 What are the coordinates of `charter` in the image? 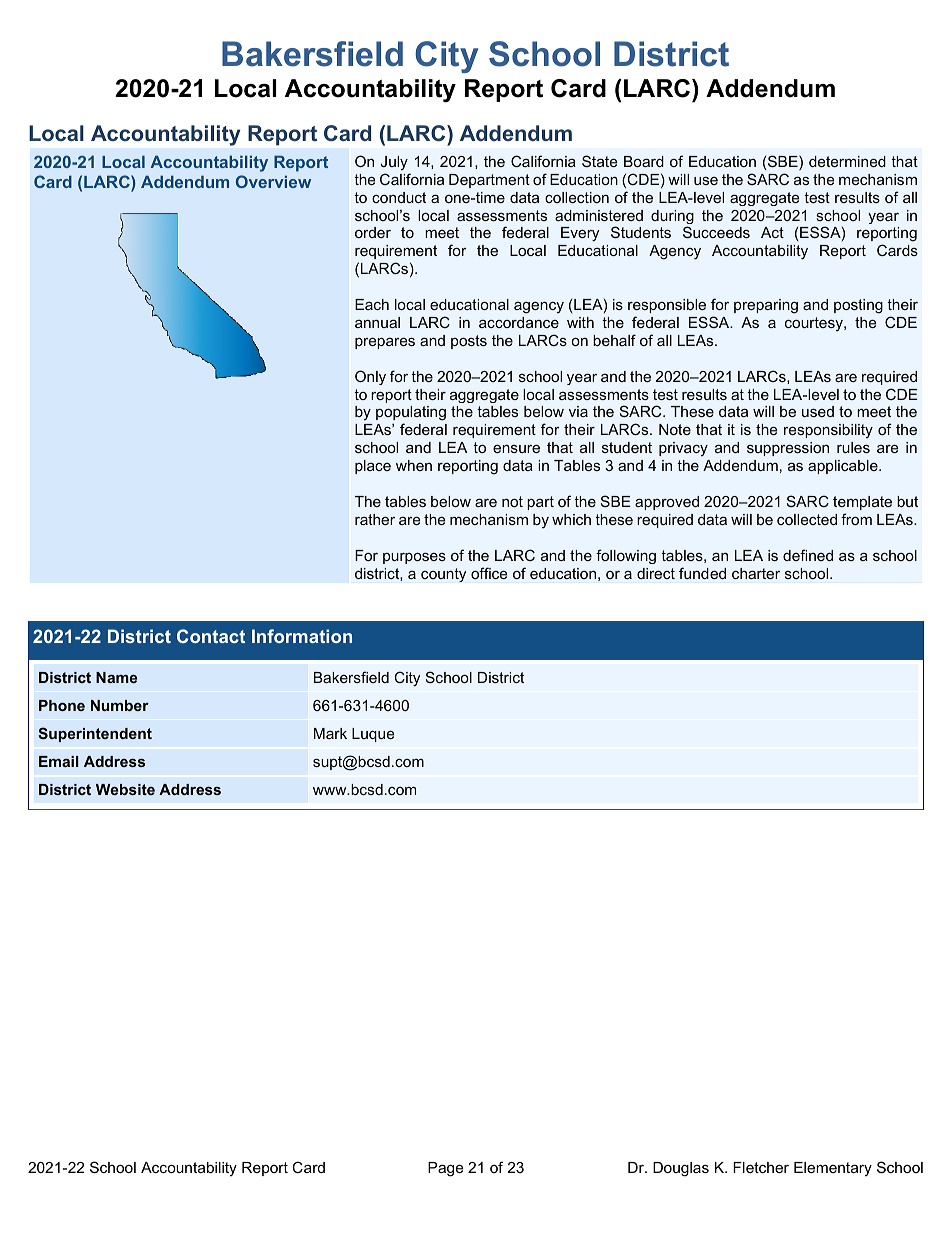 It's located at (756, 573).
